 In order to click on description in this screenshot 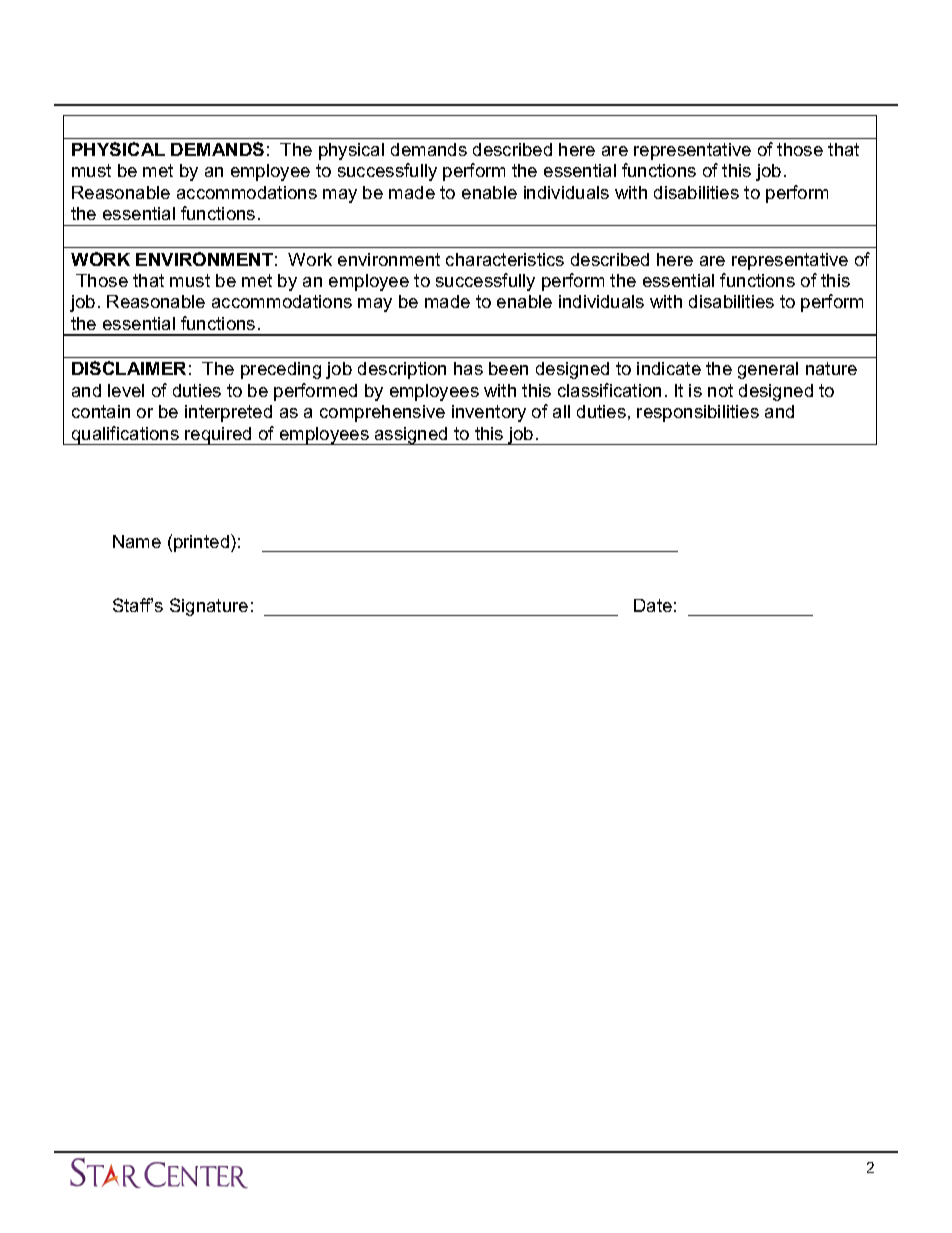, I will do `click(402, 370)`.
